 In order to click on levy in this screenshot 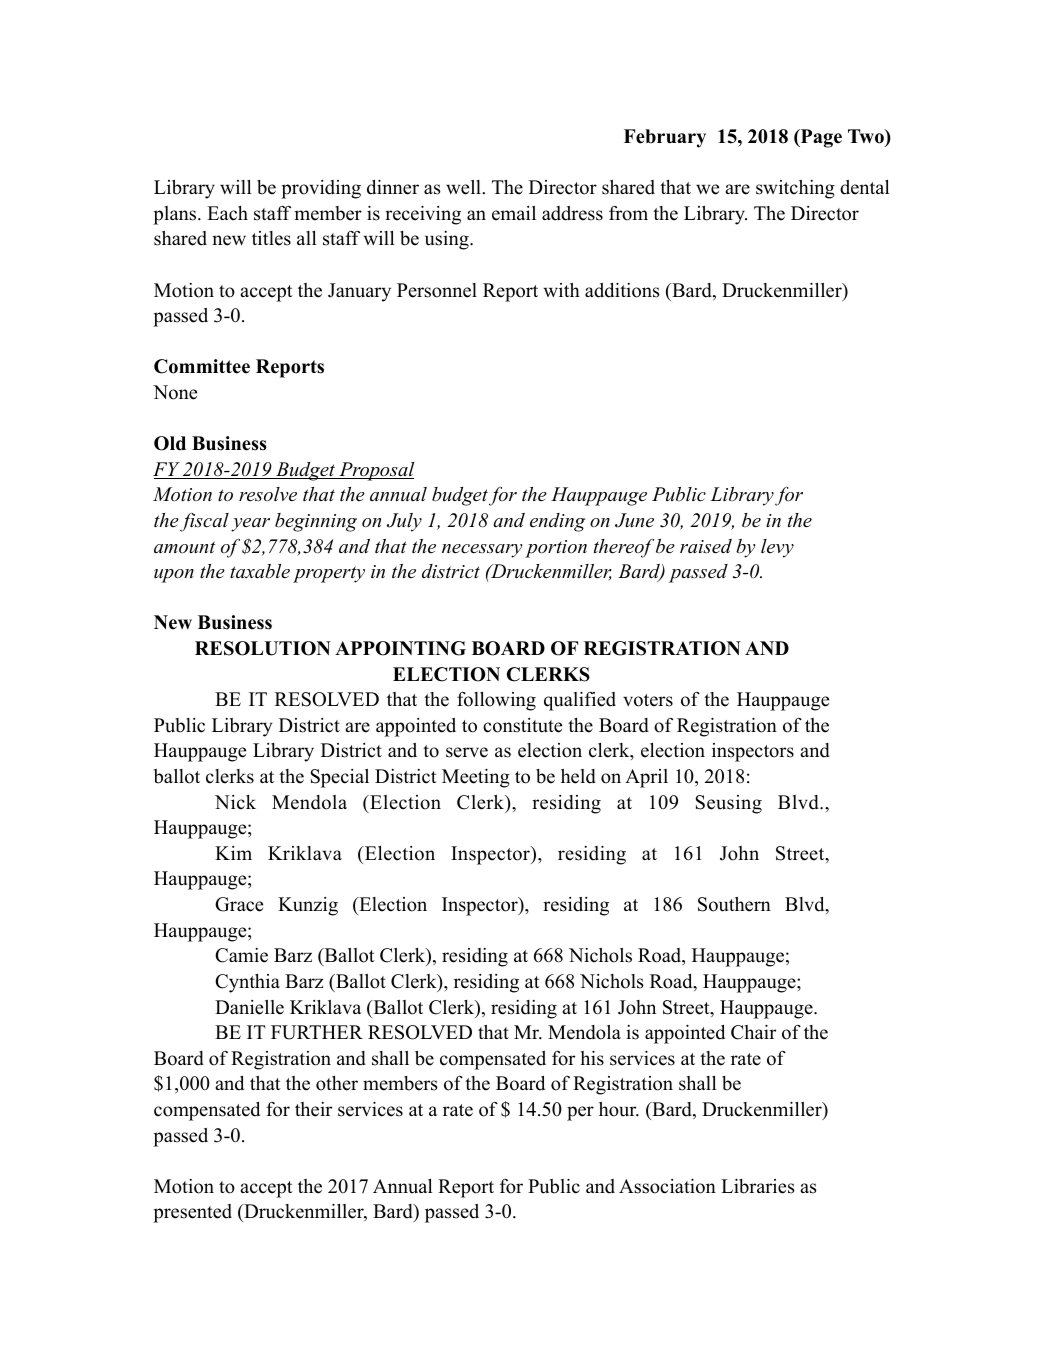, I will do `click(777, 548)`.
